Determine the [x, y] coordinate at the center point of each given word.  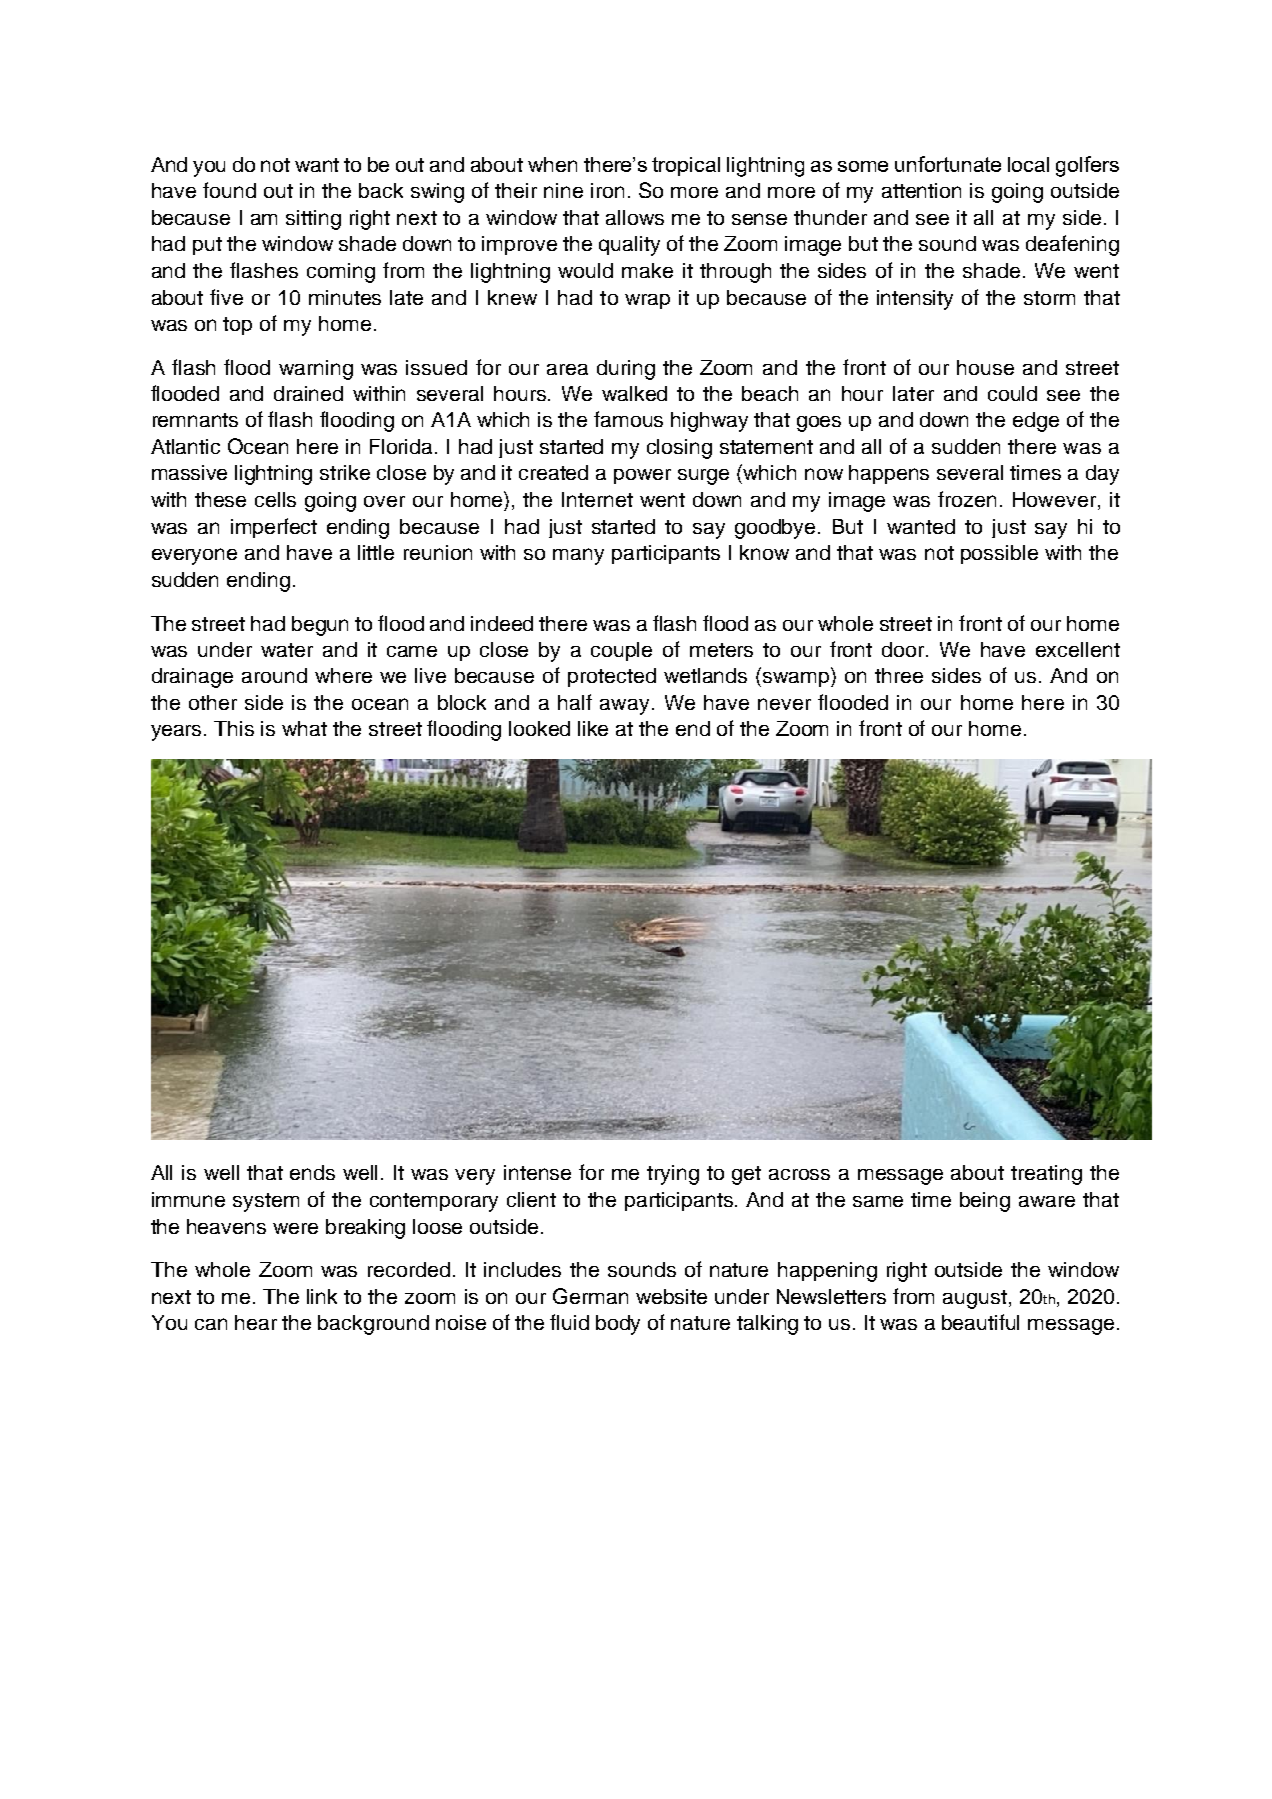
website [671, 1296]
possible [999, 554]
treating [1046, 1175]
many [578, 556]
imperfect [274, 528]
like [593, 728]
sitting [313, 220]
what [304, 728]
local [1028, 164]
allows [635, 217]
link [322, 1296]
